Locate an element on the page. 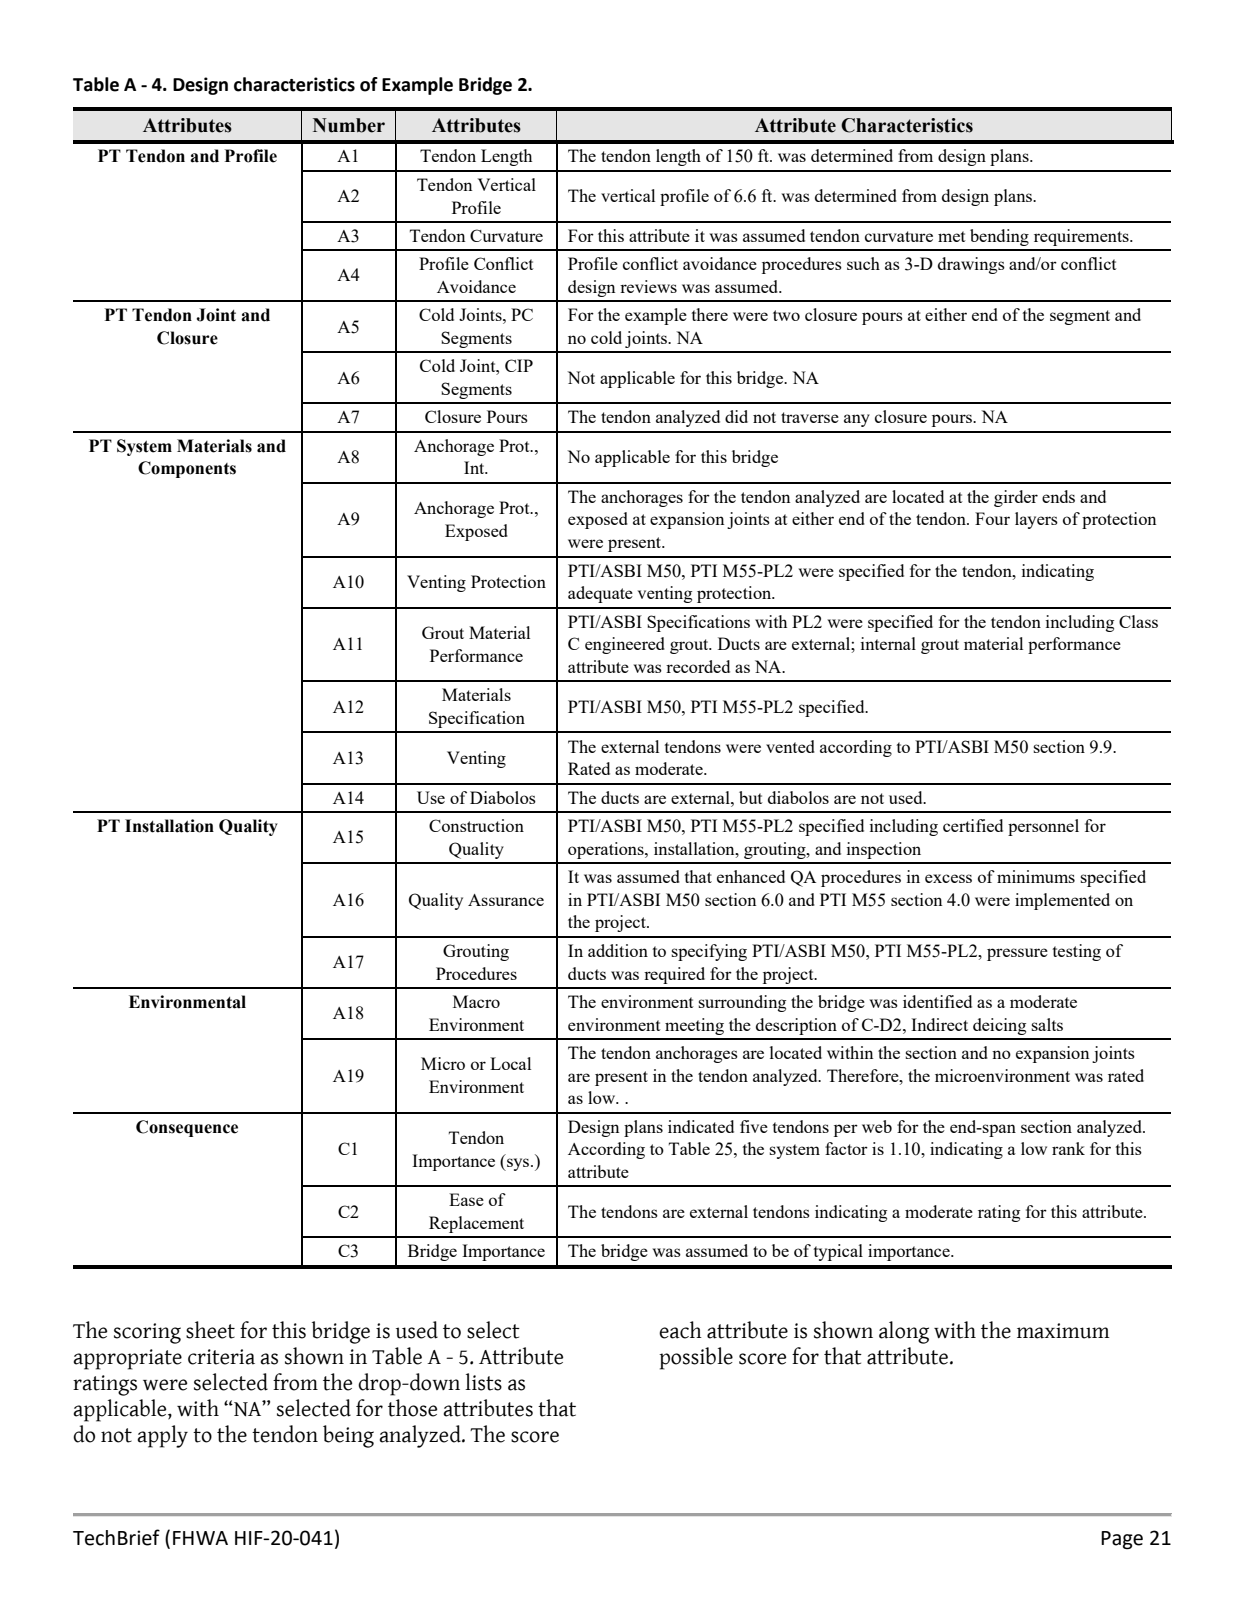 The width and height of the image is (1245, 1612). engineered is located at coordinates (625, 645).
